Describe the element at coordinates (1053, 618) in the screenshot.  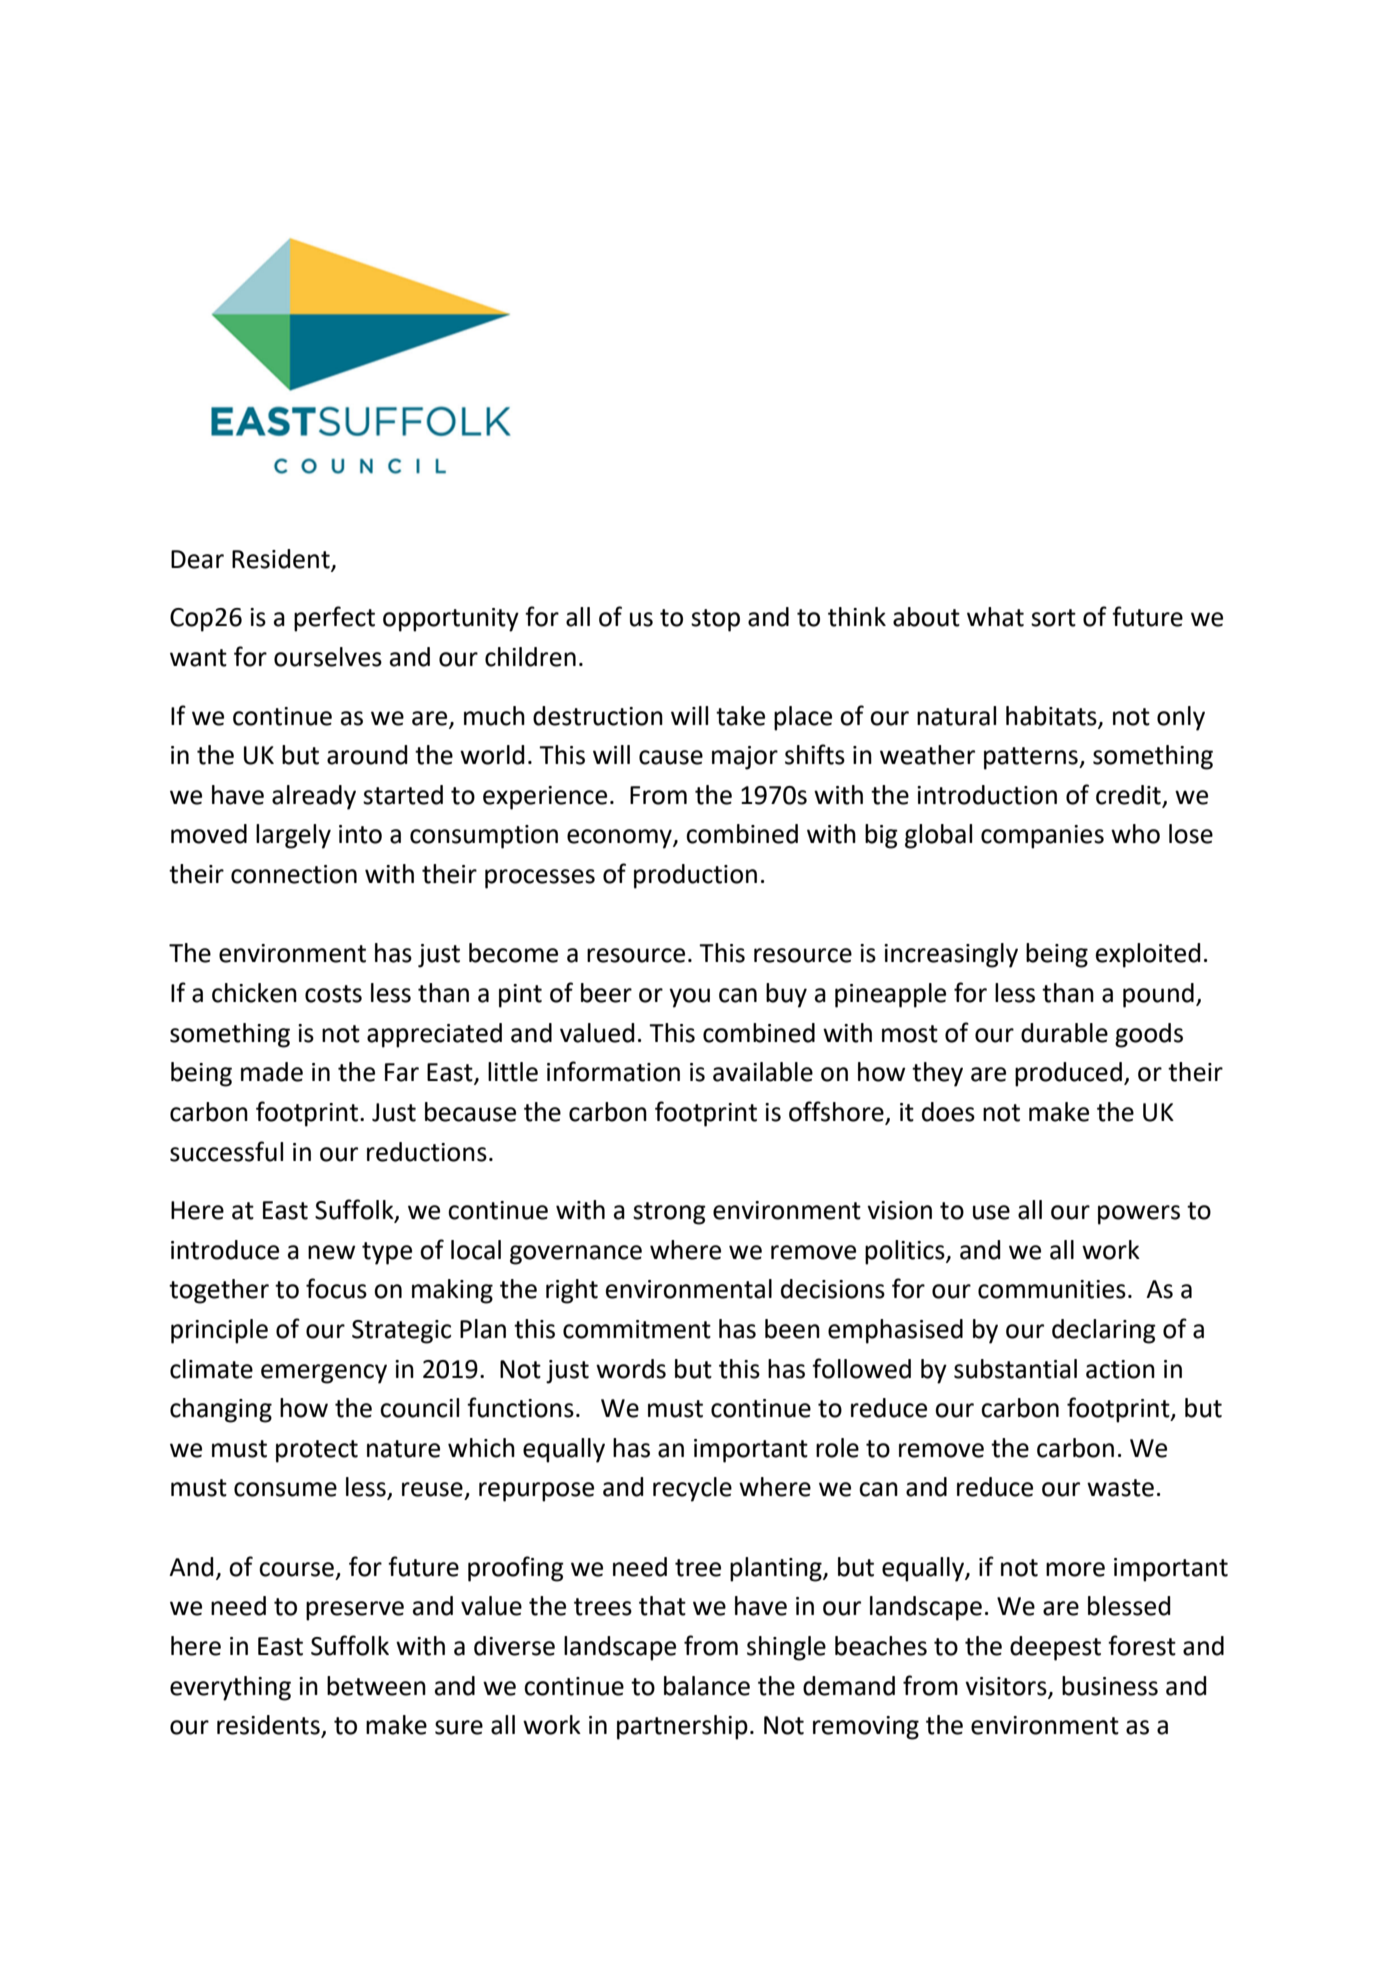
I see `sort` at that location.
